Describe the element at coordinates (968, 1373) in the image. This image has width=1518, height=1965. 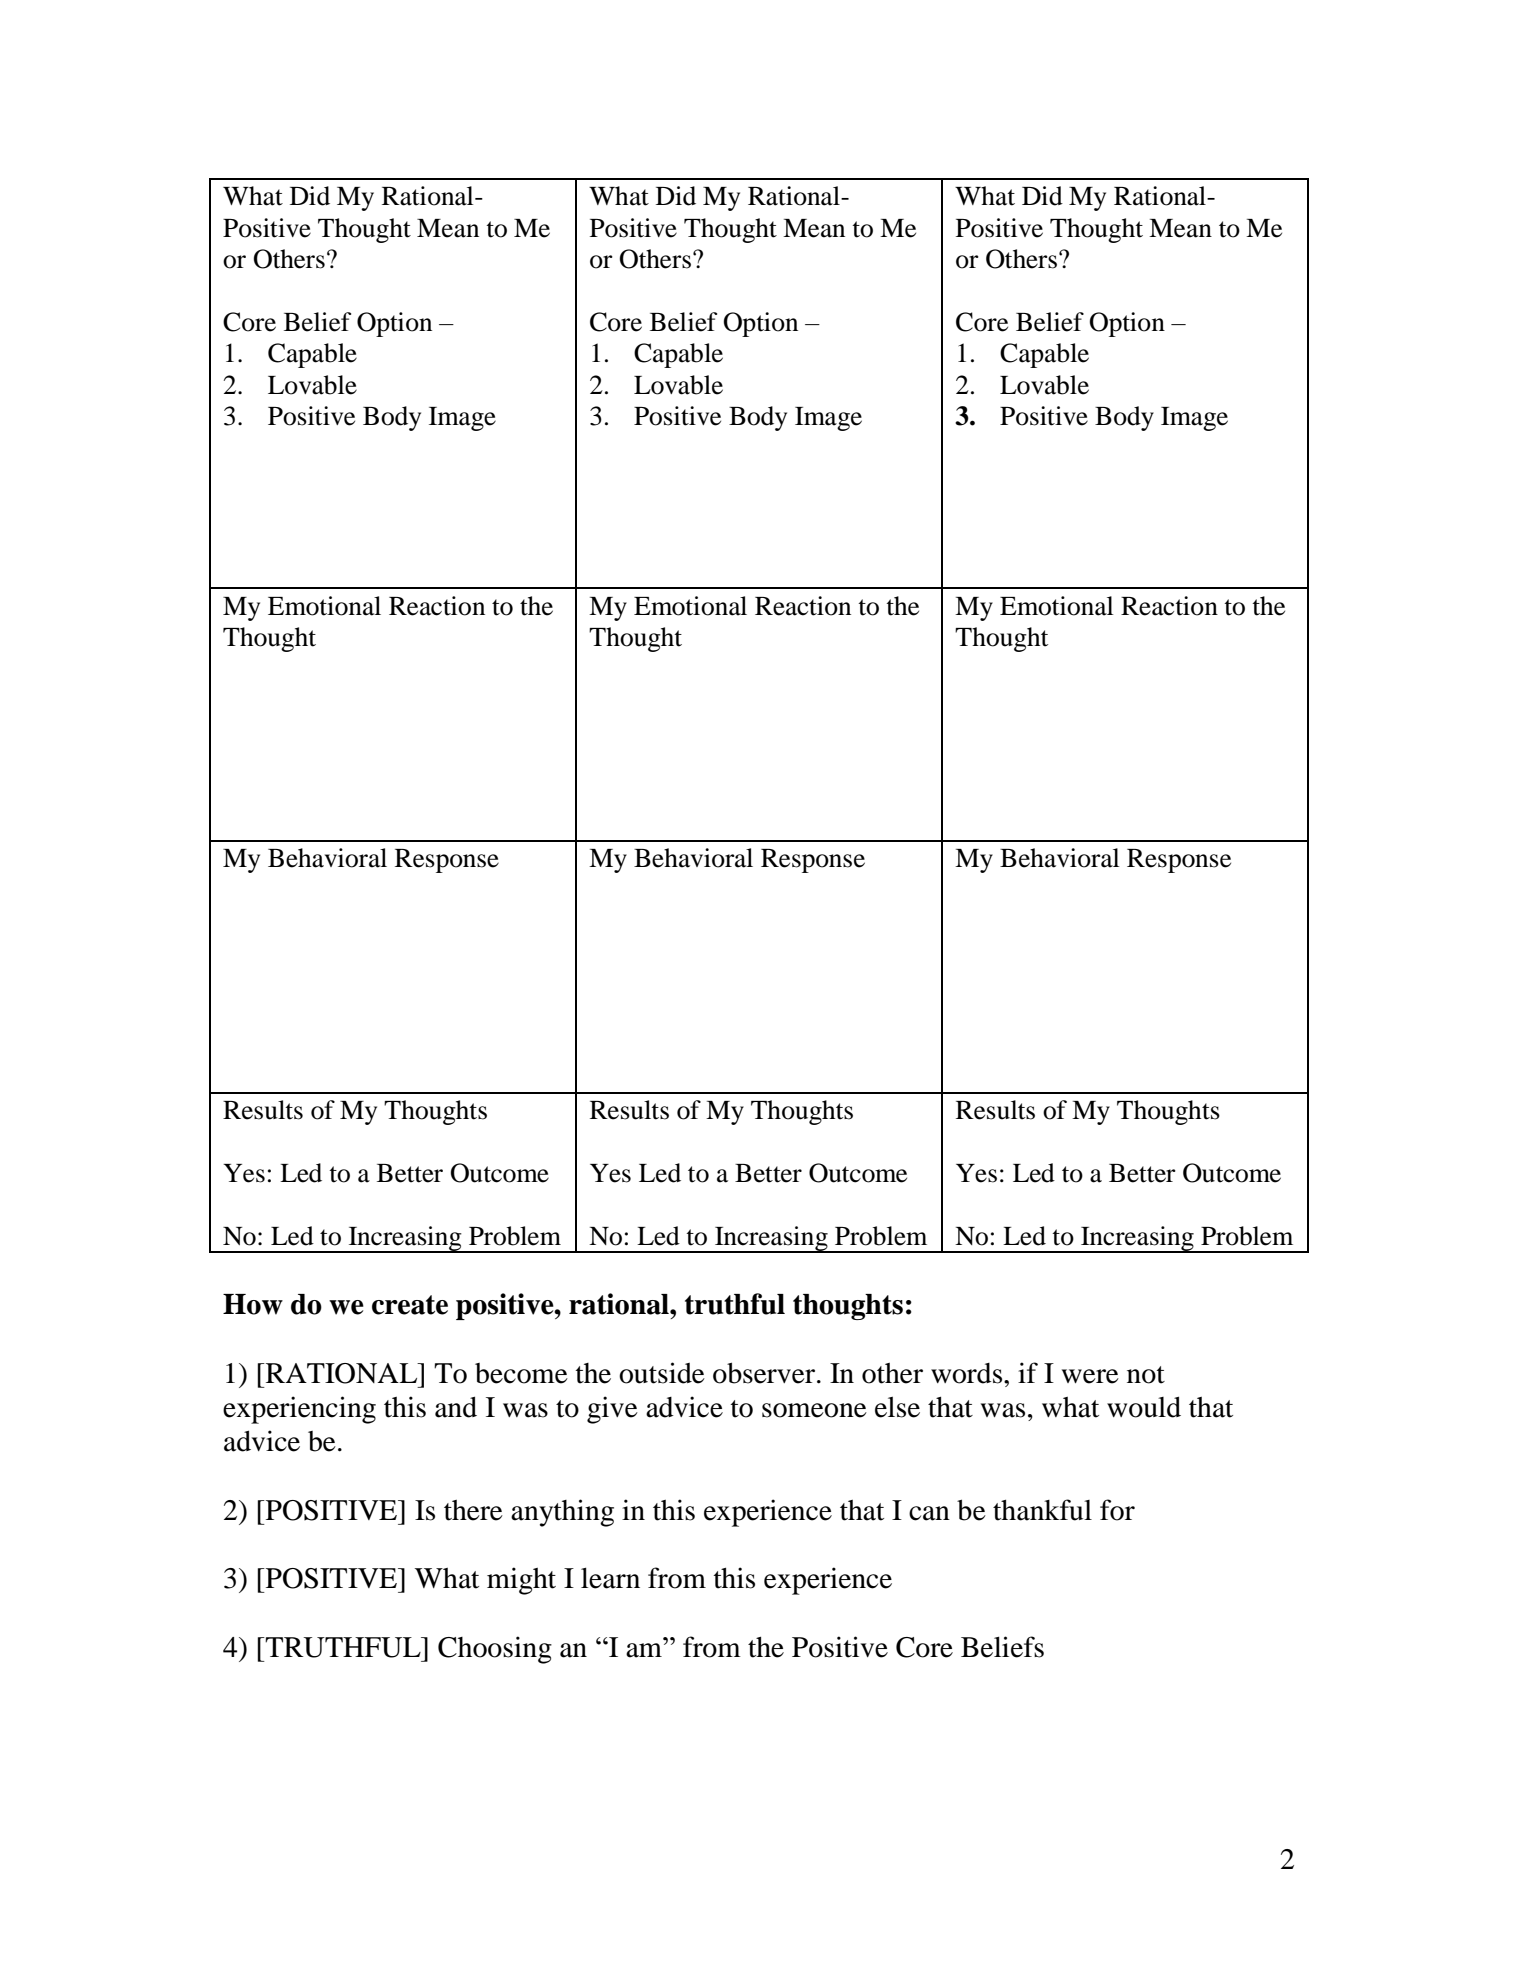
I see `words` at that location.
